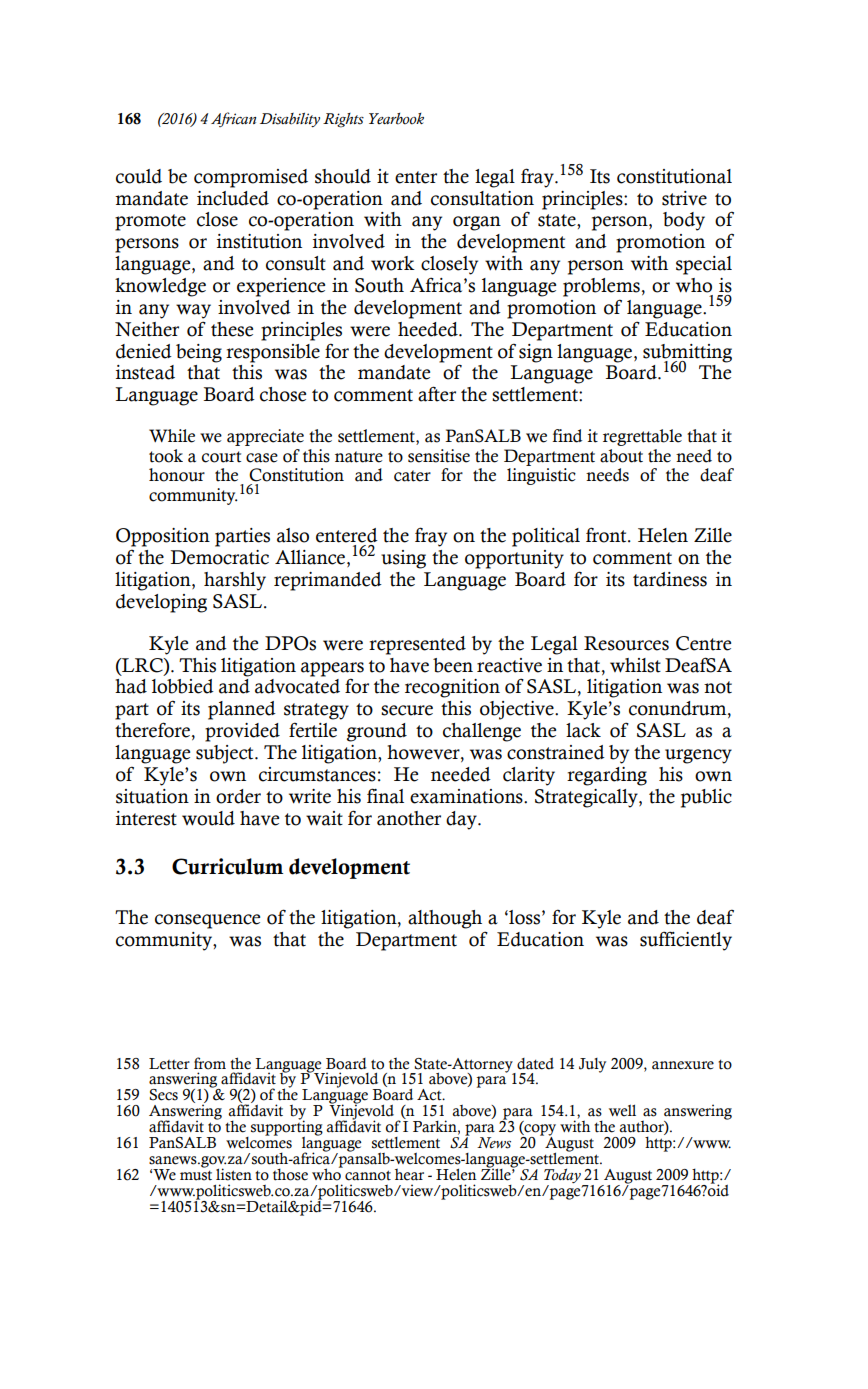 This screenshot has height=1389, width=868. What do you see at coordinates (396, 119) in the screenshot?
I see `Yearbook` at bounding box center [396, 119].
